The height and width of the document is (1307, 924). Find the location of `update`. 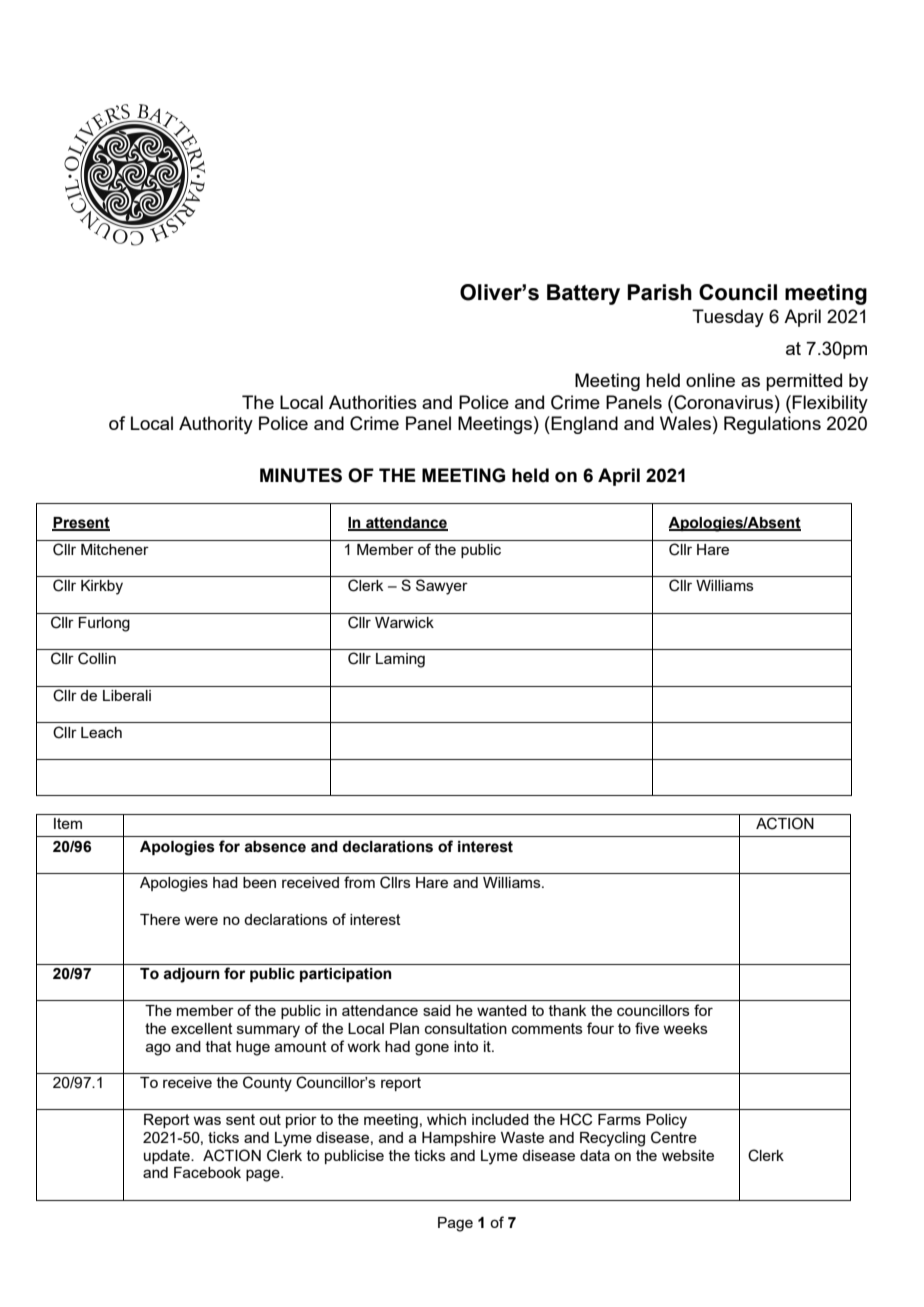

update is located at coordinates (168, 1157).
